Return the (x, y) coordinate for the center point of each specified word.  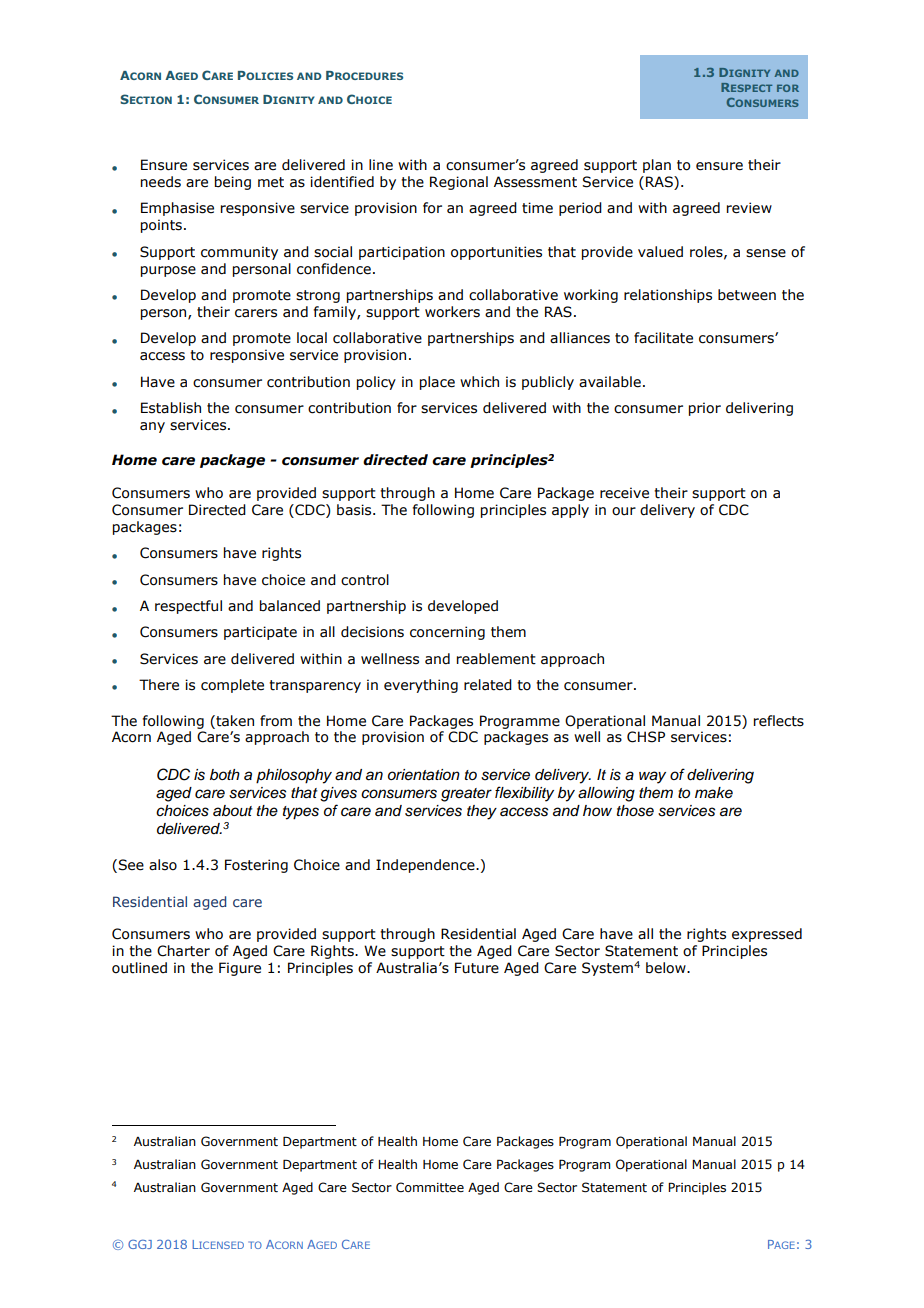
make (714, 793)
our (624, 511)
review (749, 208)
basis (355, 510)
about (233, 811)
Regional (459, 183)
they (482, 812)
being (233, 183)
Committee (430, 1187)
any (152, 427)
